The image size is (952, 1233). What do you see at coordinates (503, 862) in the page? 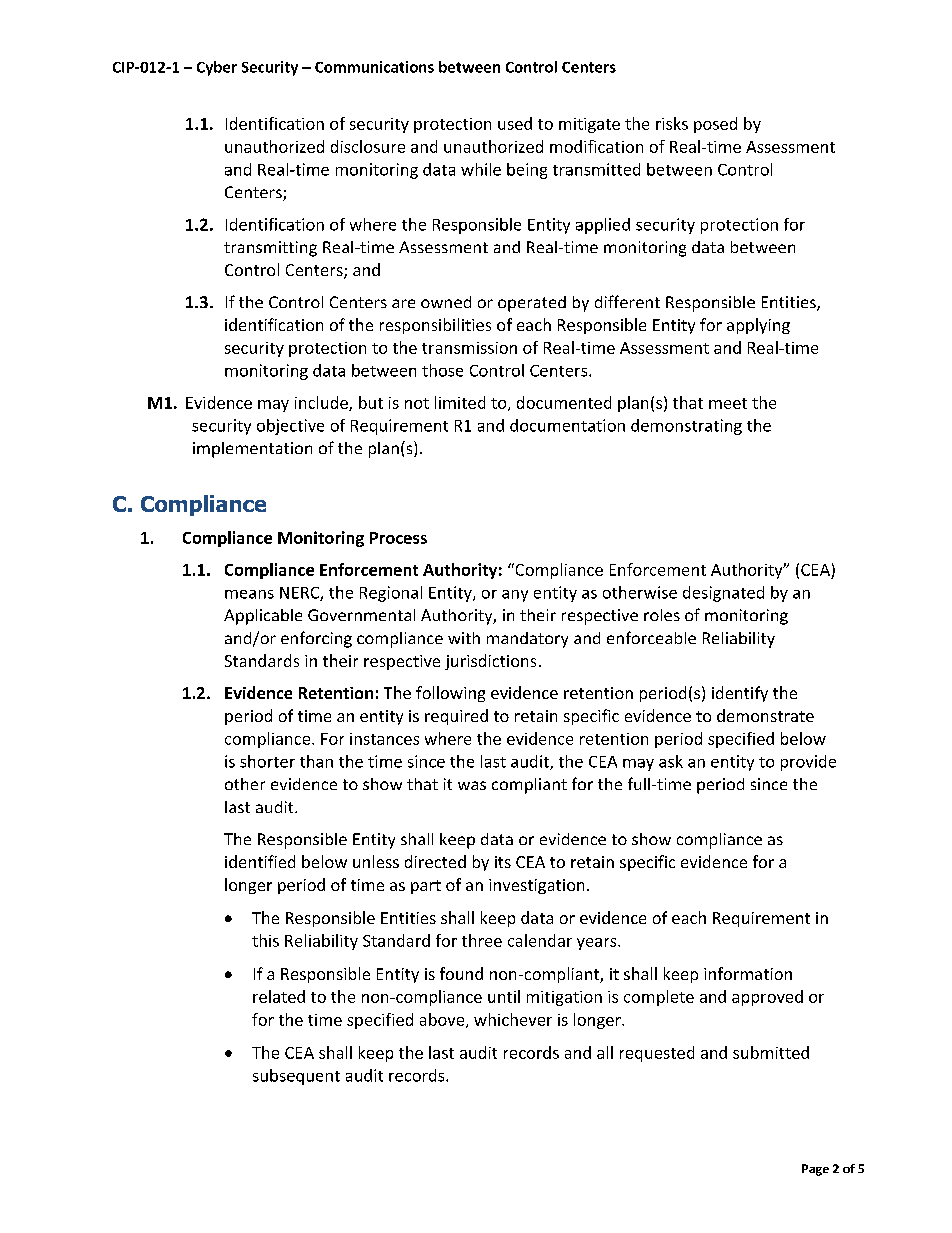
I see `its` at bounding box center [503, 862].
